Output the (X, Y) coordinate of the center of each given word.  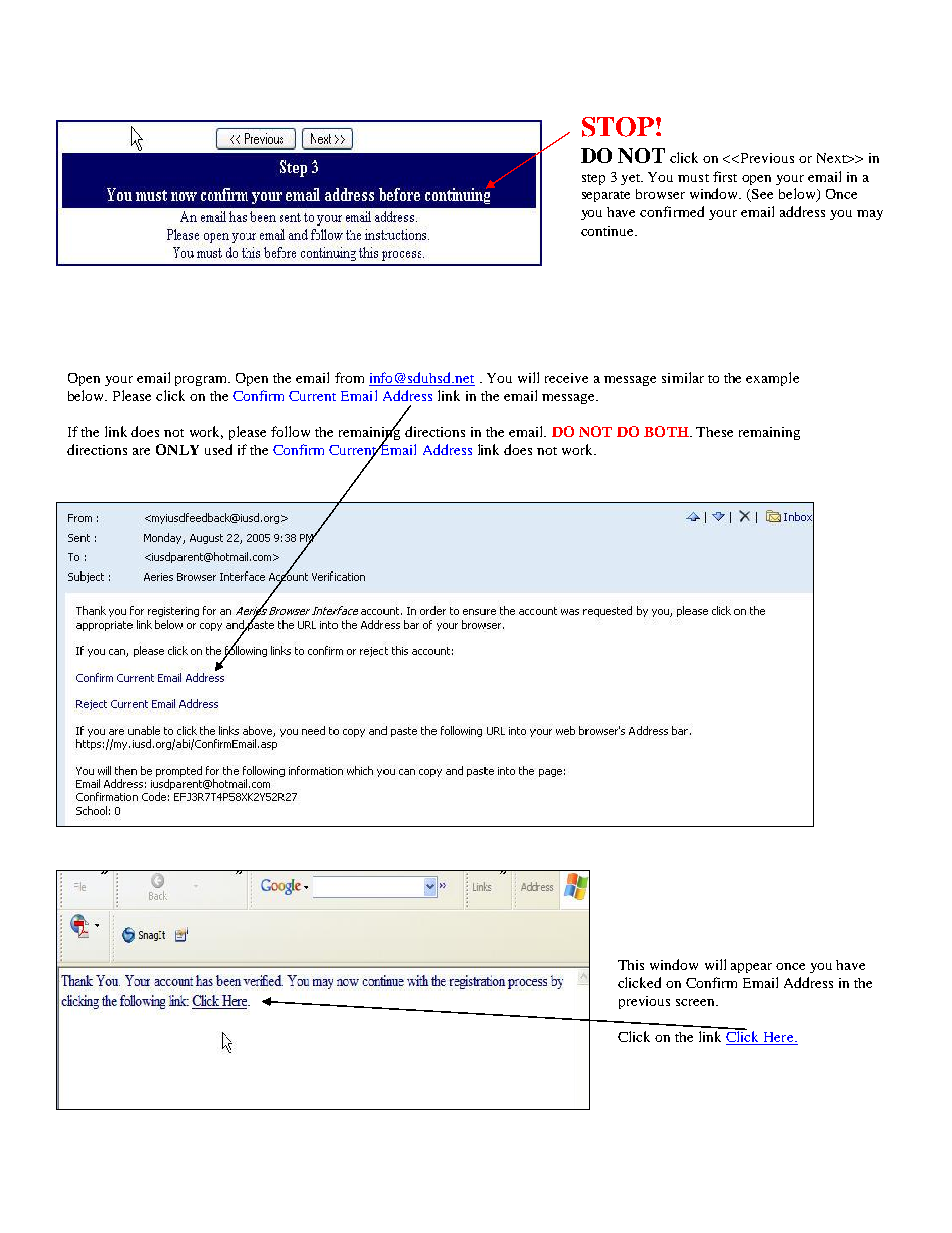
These (714, 432)
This (631, 965)
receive (566, 378)
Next (833, 158)
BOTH (667, 431)
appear (751, 968)
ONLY (177, 449)
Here (778, 1038)
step (593, 179)
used (218, 449)
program (202, 381)
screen (696, 1002)
